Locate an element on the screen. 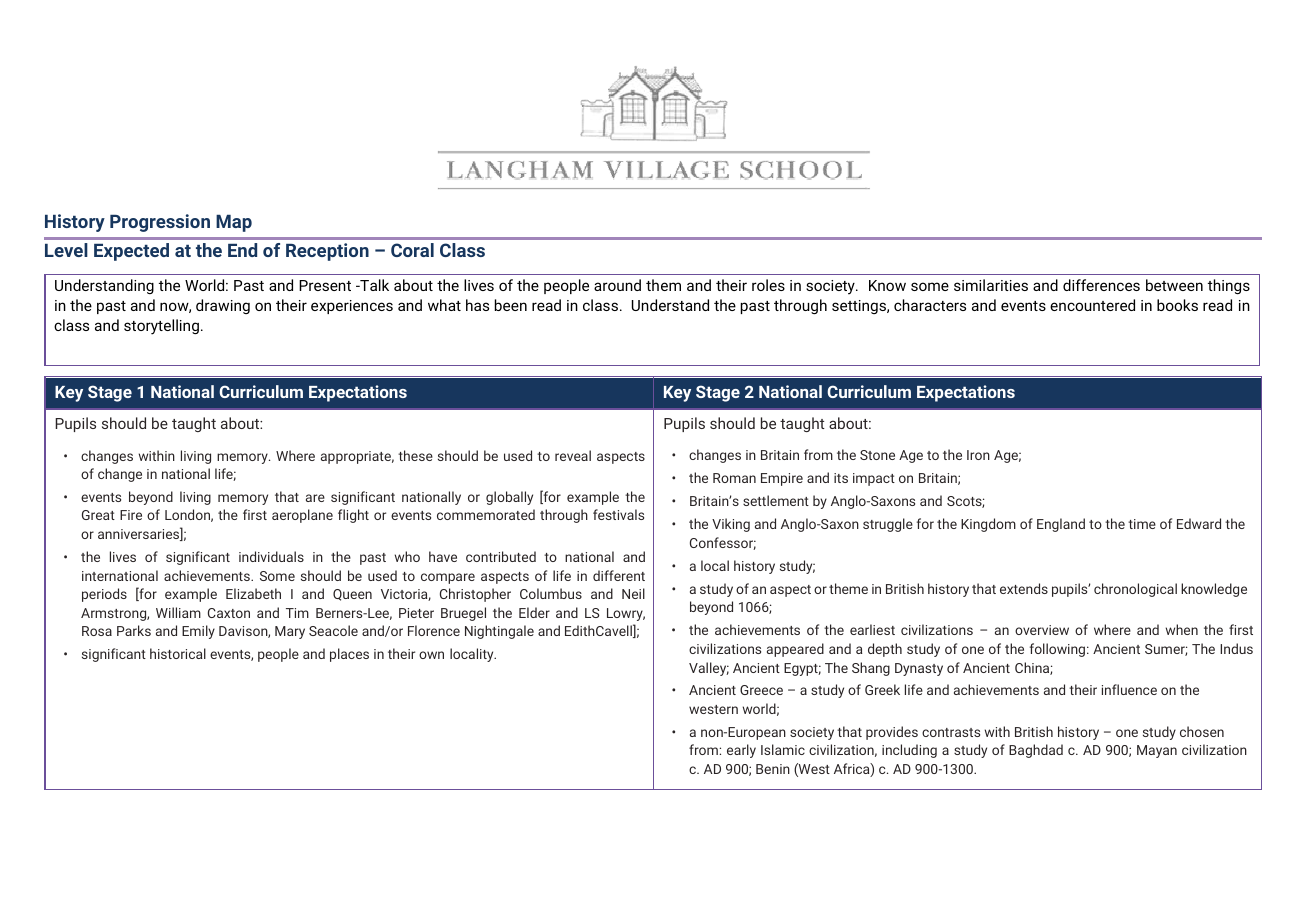 This screenshot has height=924, width=1307. been is located at coordinates (511, 305).
